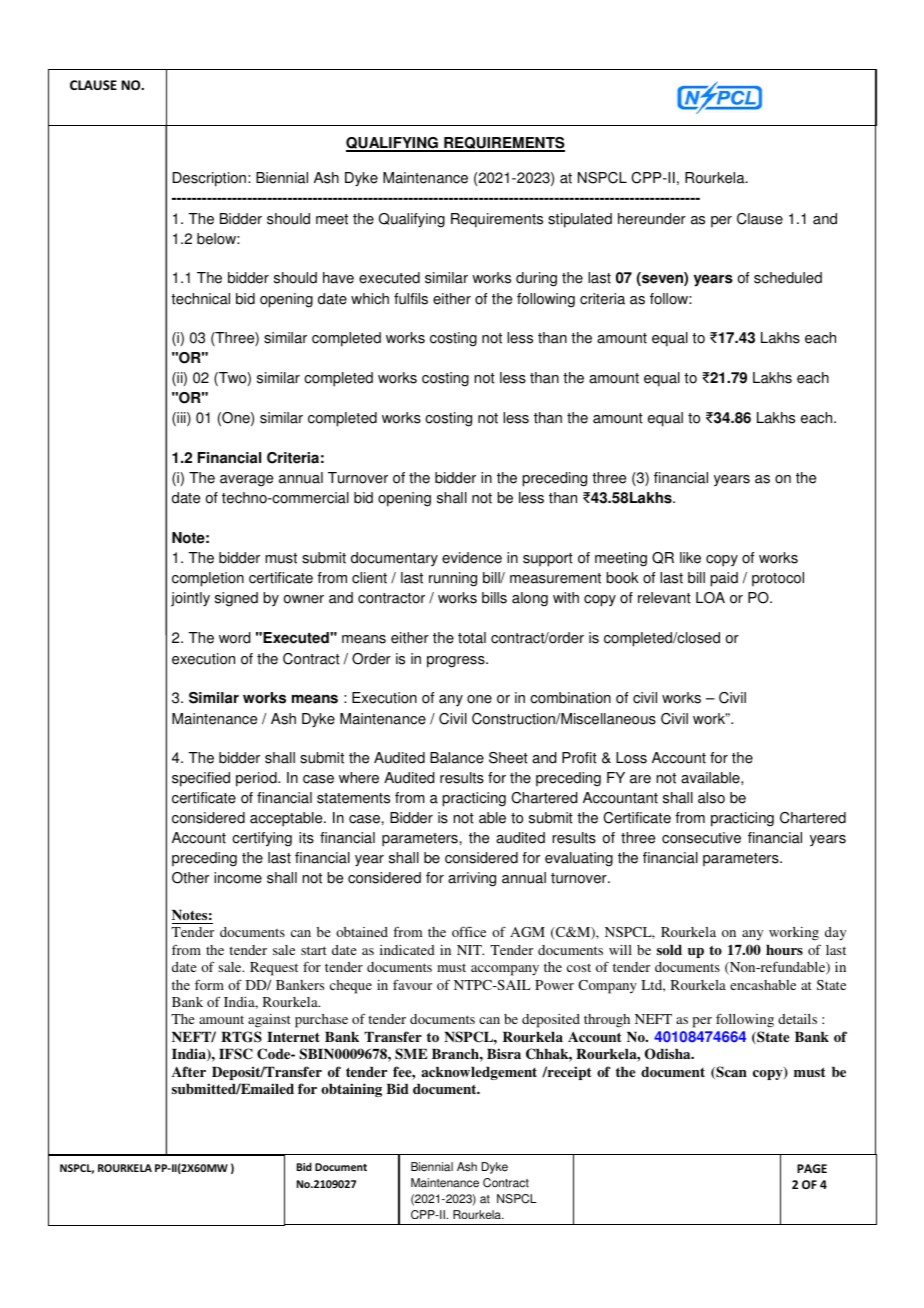  What do you see at coordinates (788, 278) in the screenshot?
I see `scheduled` at bounding box center [788, 278].
